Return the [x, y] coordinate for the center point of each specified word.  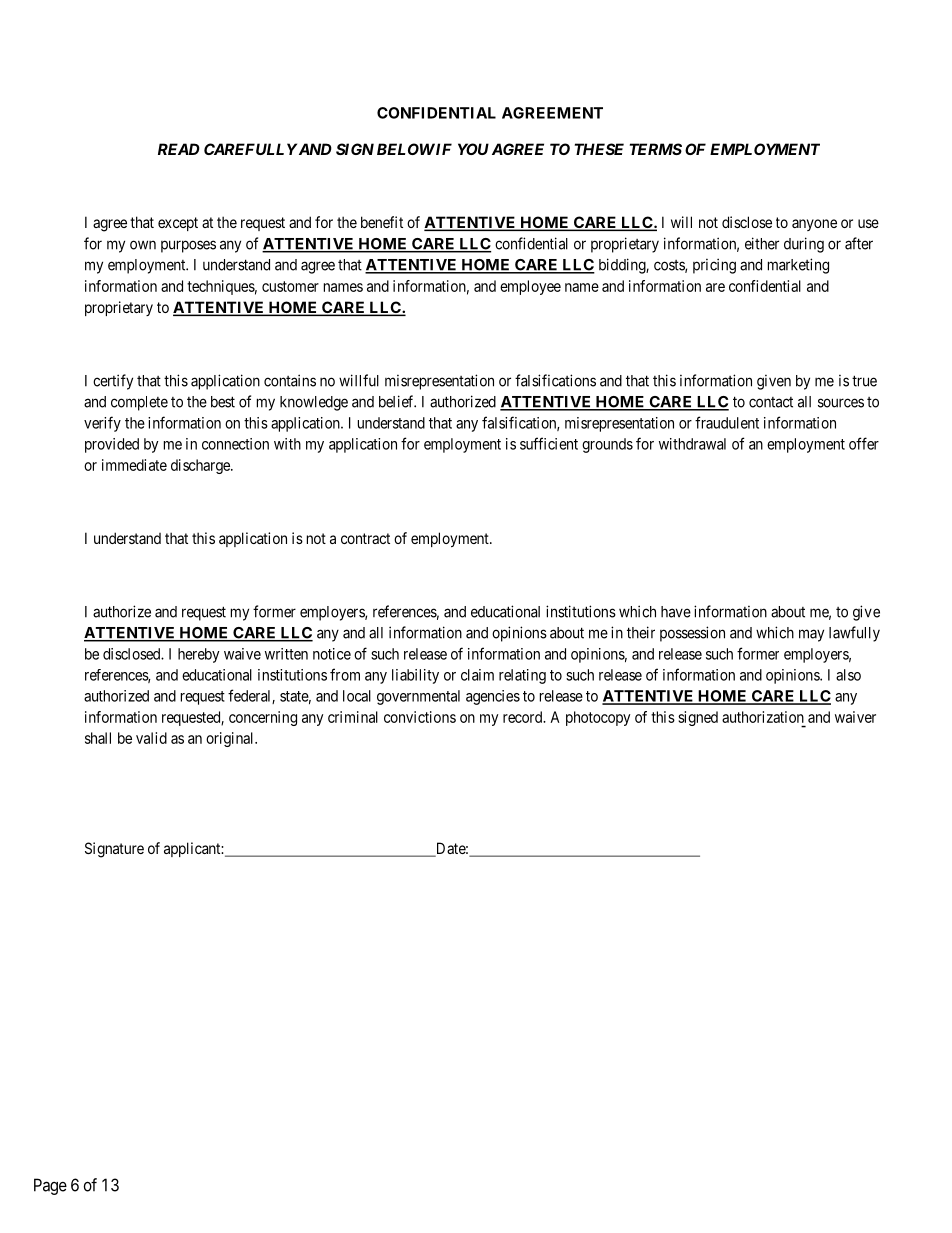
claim [477, 675]
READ [179, 149]
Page [50, 1186]
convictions [420, 717]
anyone [814, 225]
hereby [199, 655]
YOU [473, 149]
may [811, 635]
